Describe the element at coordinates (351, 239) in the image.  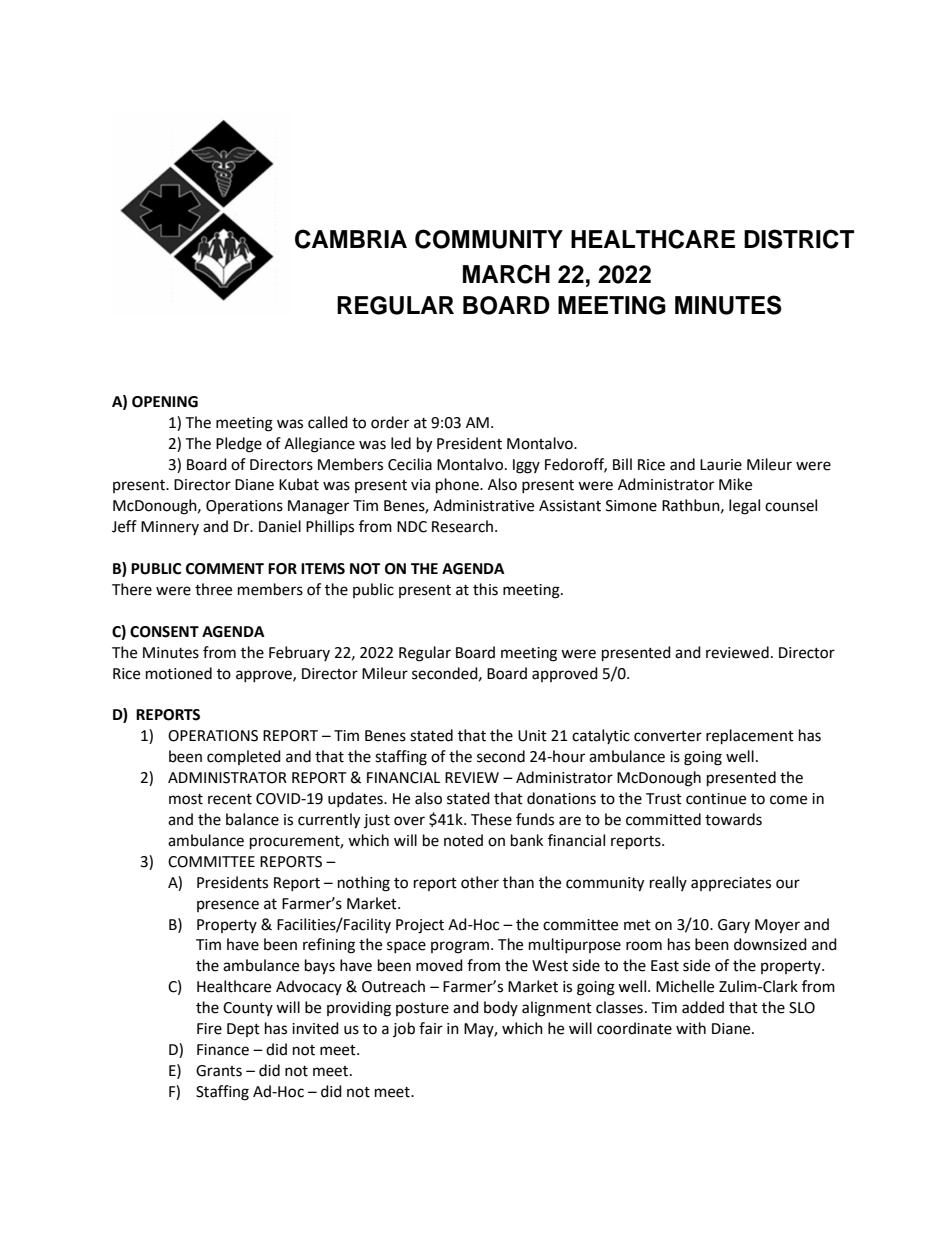
I see `CAMBRIA` at that location.
